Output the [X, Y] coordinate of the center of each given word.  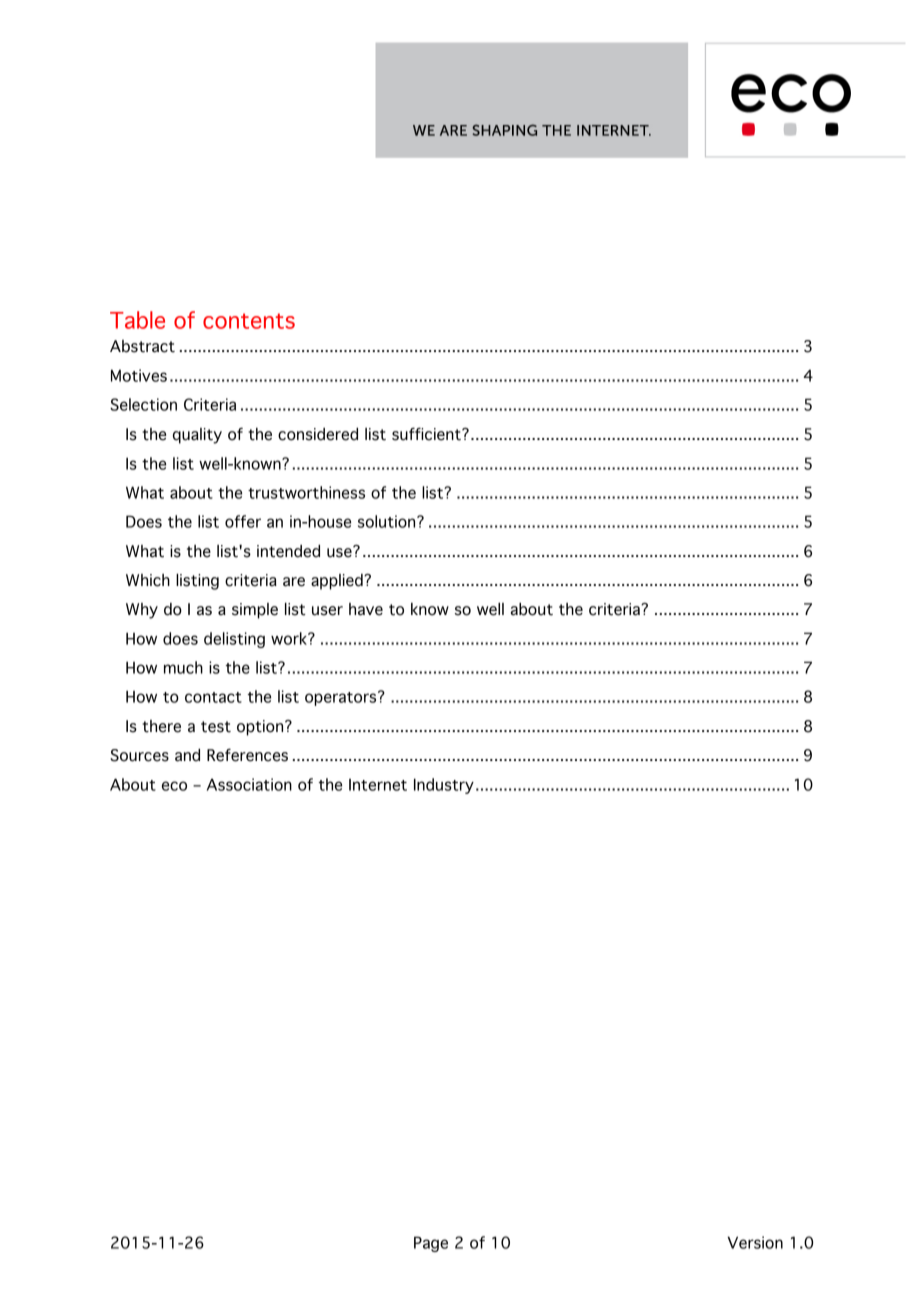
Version [755, 1242]
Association [249, 784]
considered [318, 434]
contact [213, 697]
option [261, 728]
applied [338, 582]
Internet [378, 785]
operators [342, 698]
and [187, 755]
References [247, 755]
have [366, 609]
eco [174, 786]
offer [243, 521]
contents [249, 321]
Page [431, 1244]
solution [388, 521]
